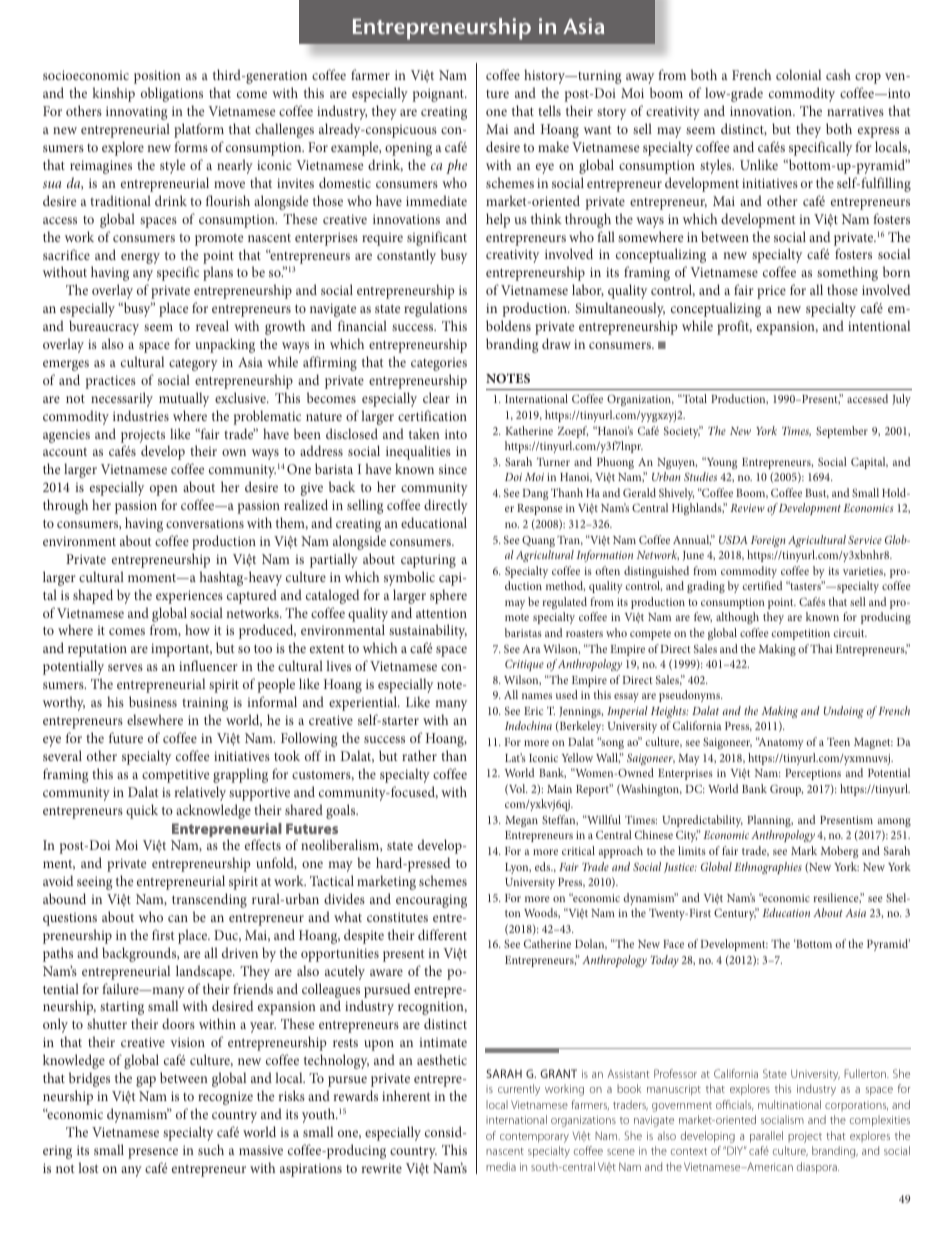  I want to click on quick, so click(142, 811).
